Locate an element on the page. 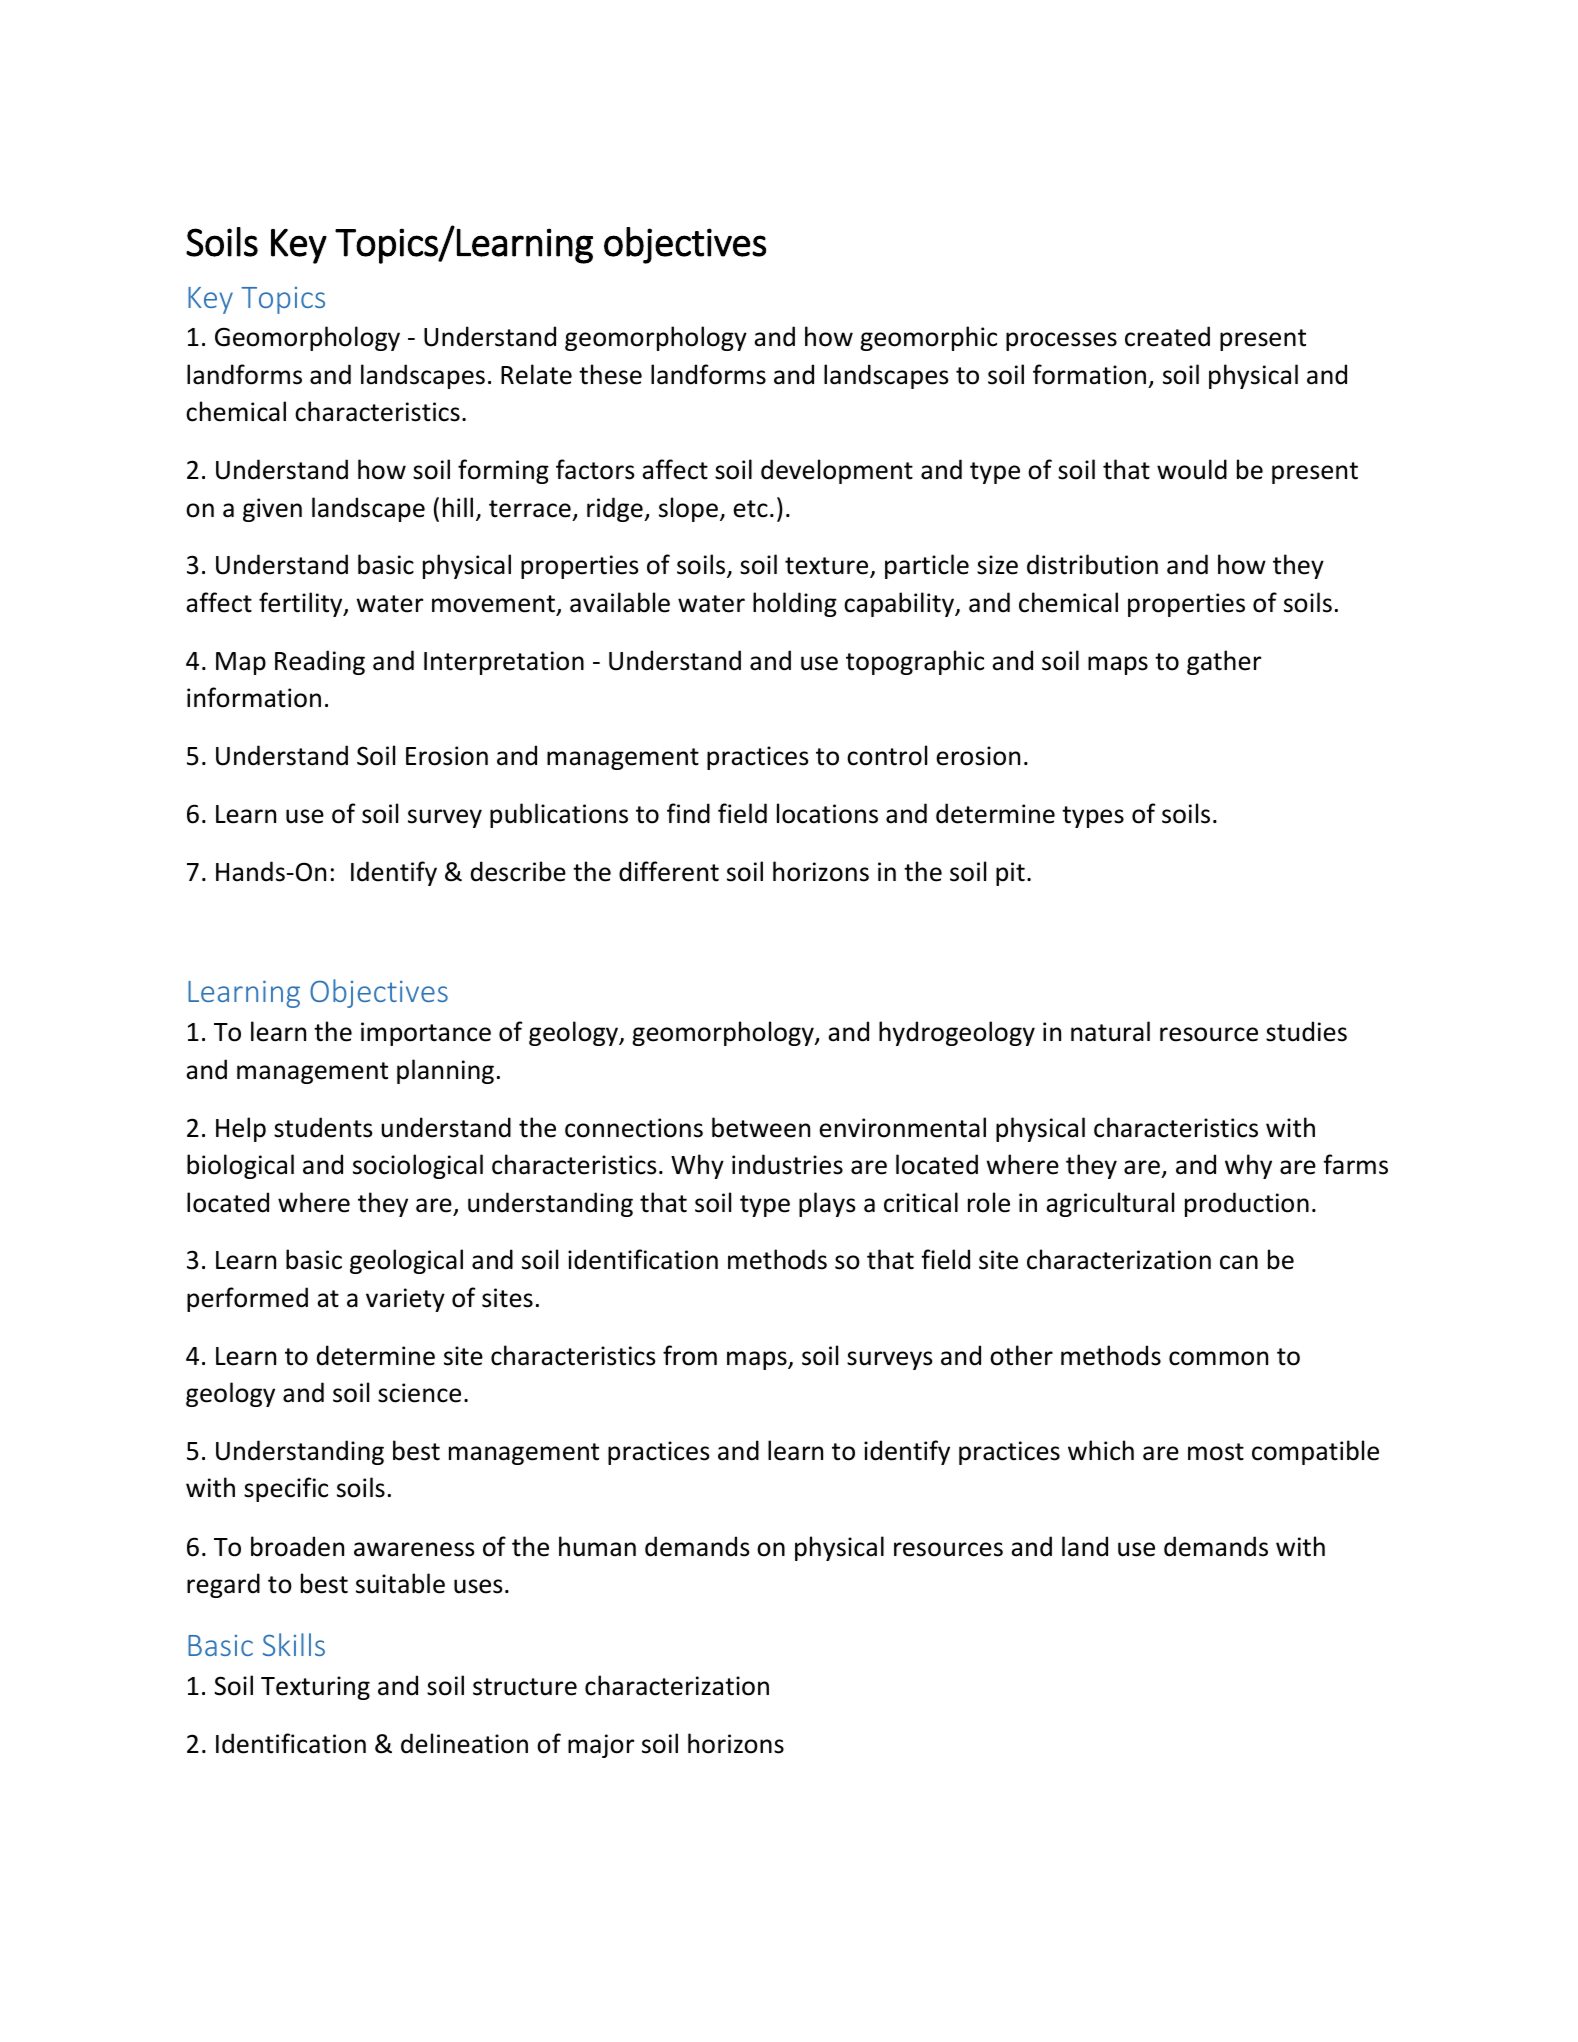 The image size is (1578, 2042). studies is located at coordinates (1306, 1031).
